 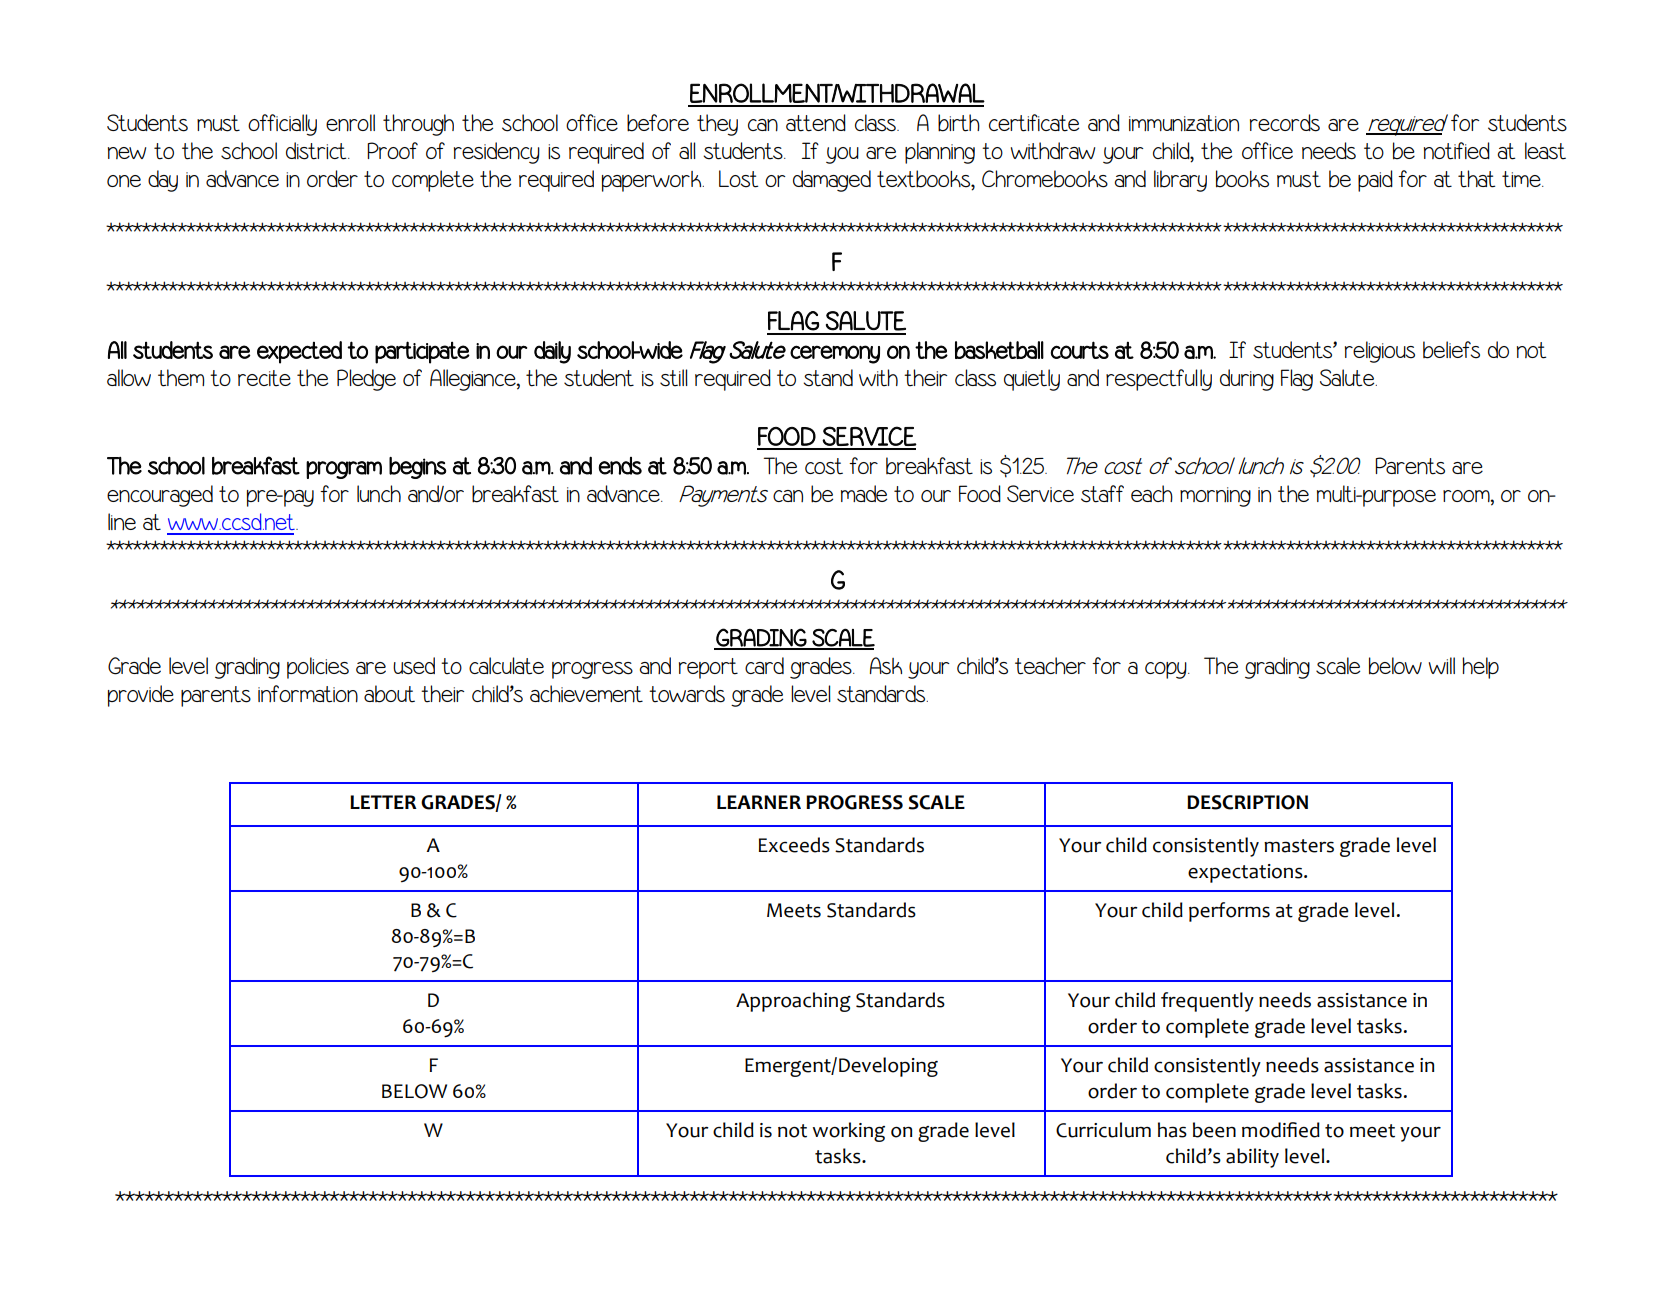 I want to click on Exceeds, so click(x=794, y=845).
